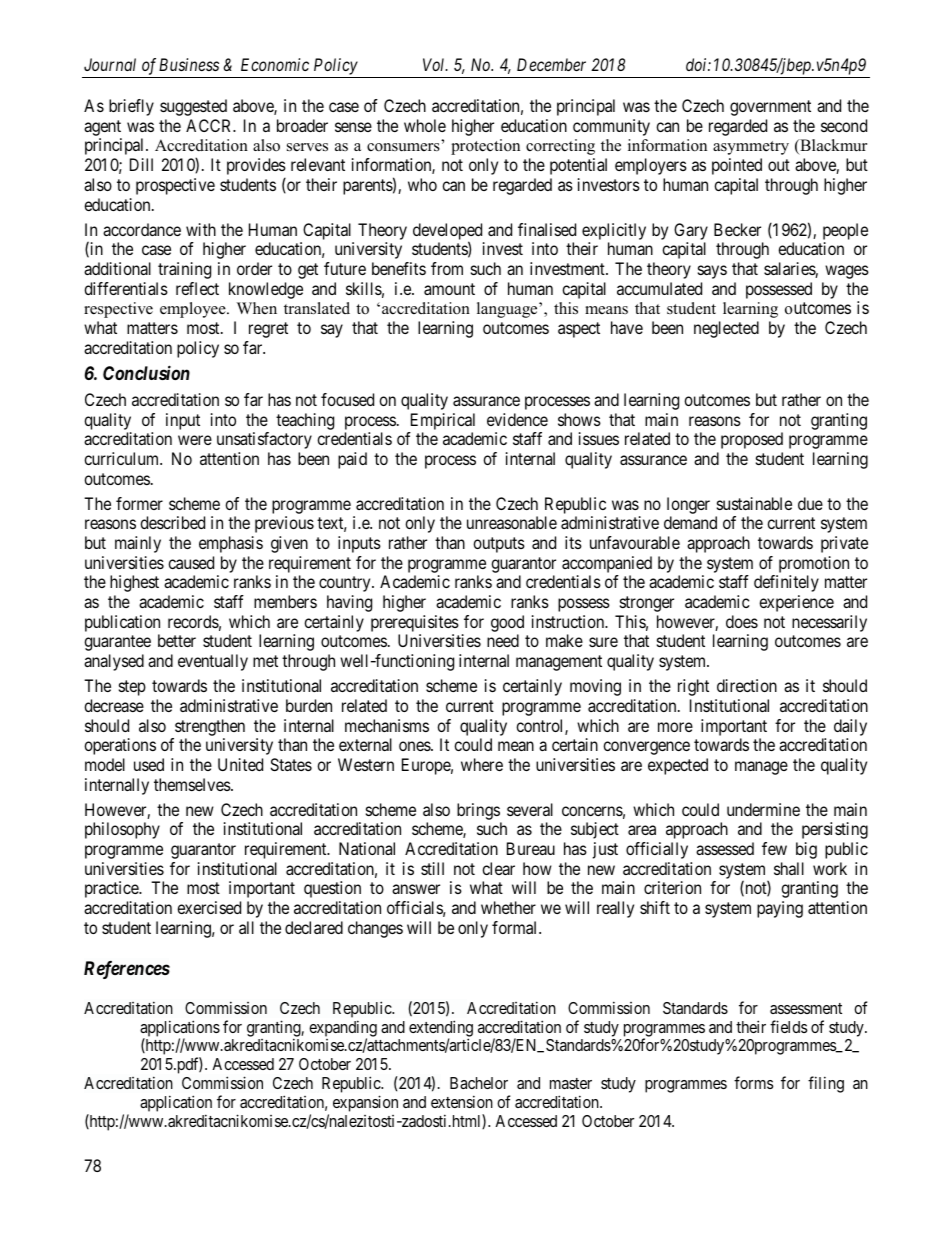 This document has height=1233, width=952. What do you see at coordinates (752, 440) in the document?
I see `proposed` at bounding box center [752, 440].
